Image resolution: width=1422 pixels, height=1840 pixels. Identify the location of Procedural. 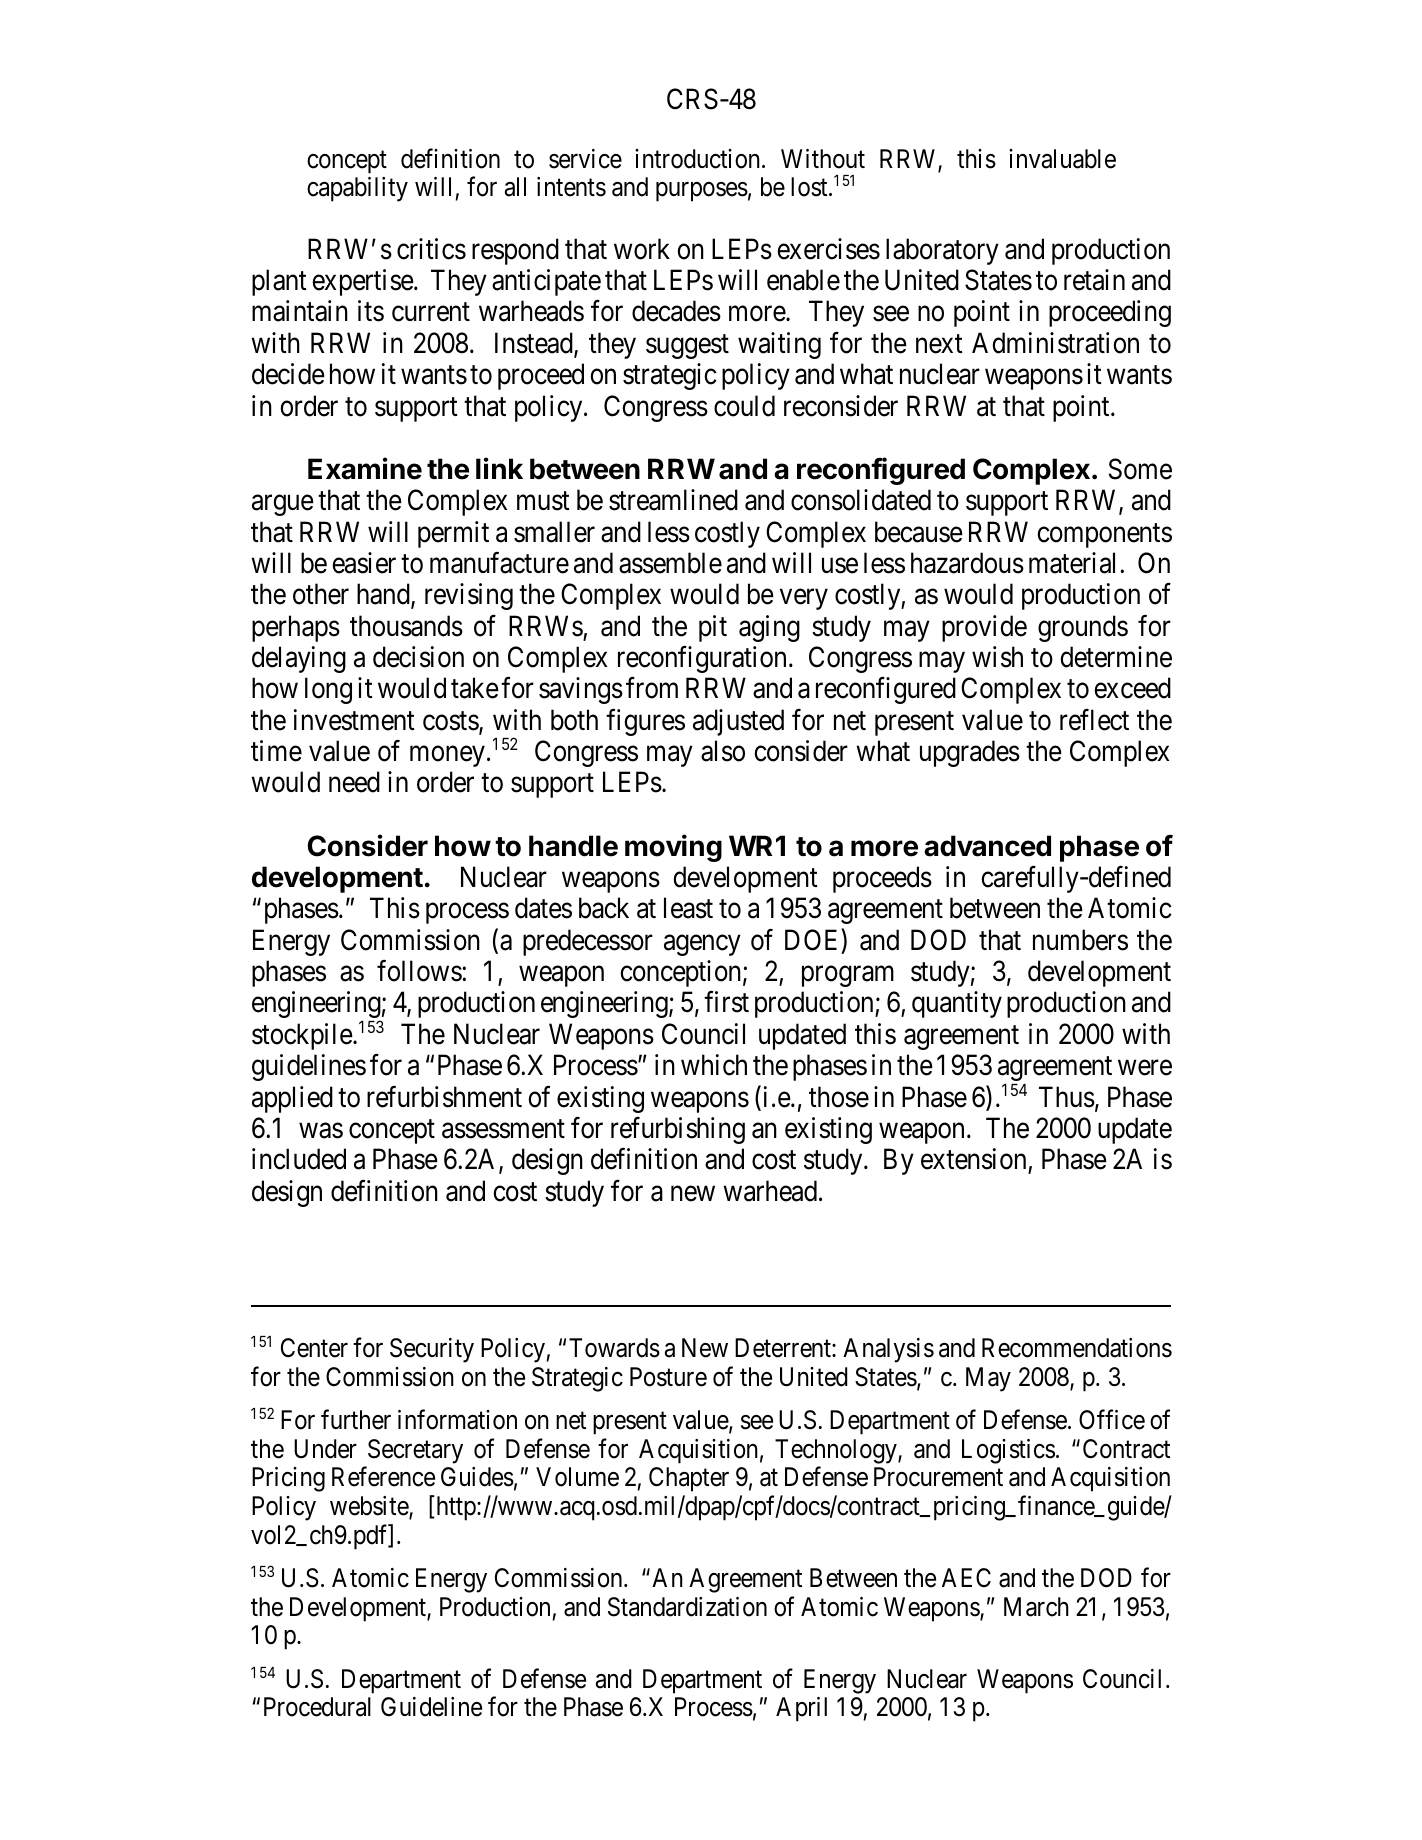
(317, 1707).
